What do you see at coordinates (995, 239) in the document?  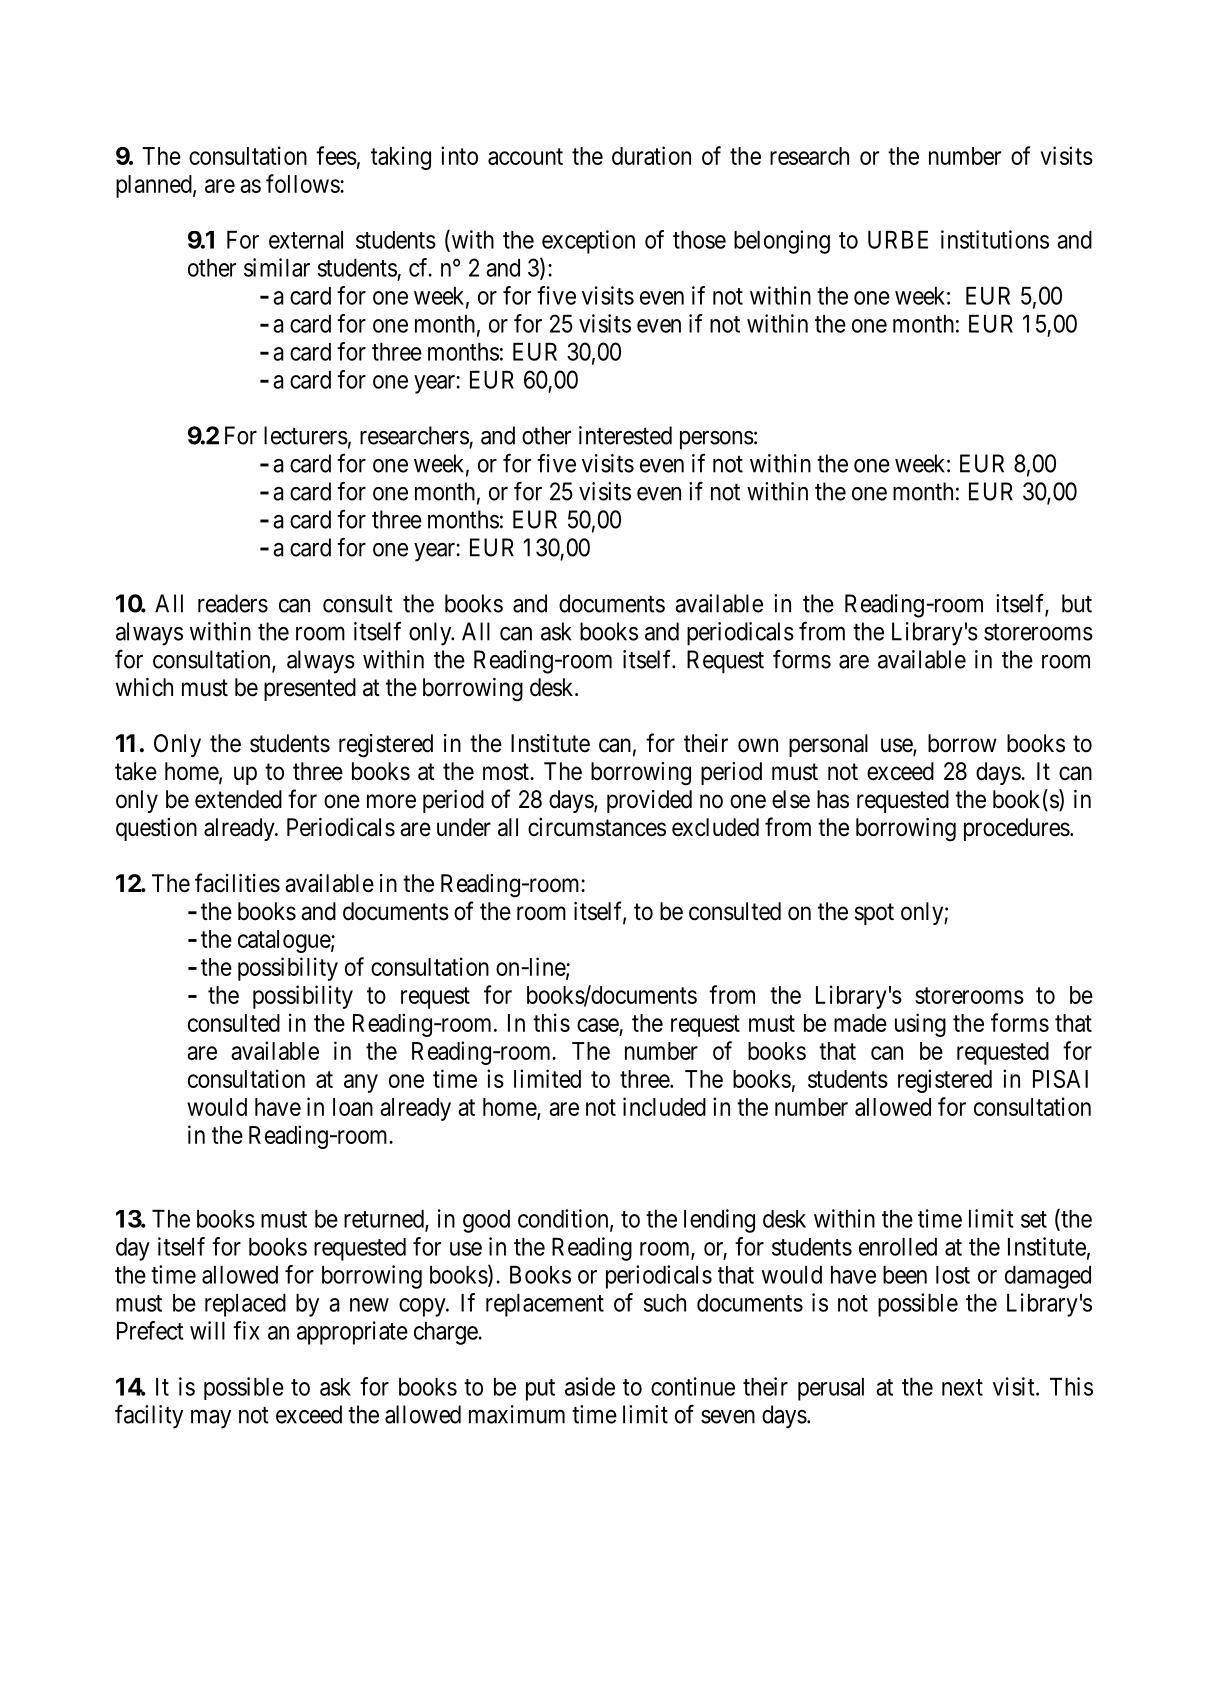 I see `institutions` at bounding box center [995, 239].
